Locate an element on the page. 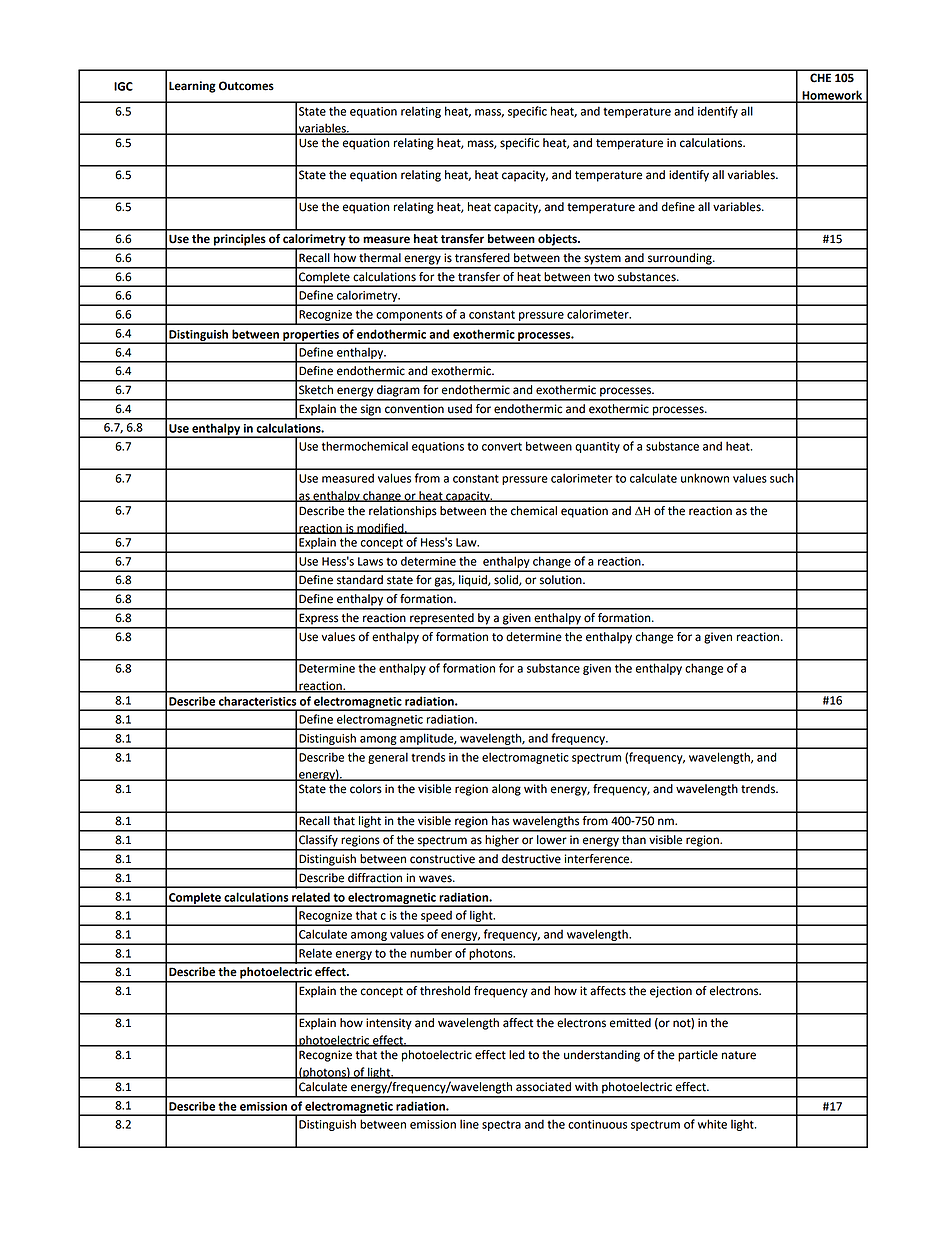  than is located at coordinates (634, 840).
